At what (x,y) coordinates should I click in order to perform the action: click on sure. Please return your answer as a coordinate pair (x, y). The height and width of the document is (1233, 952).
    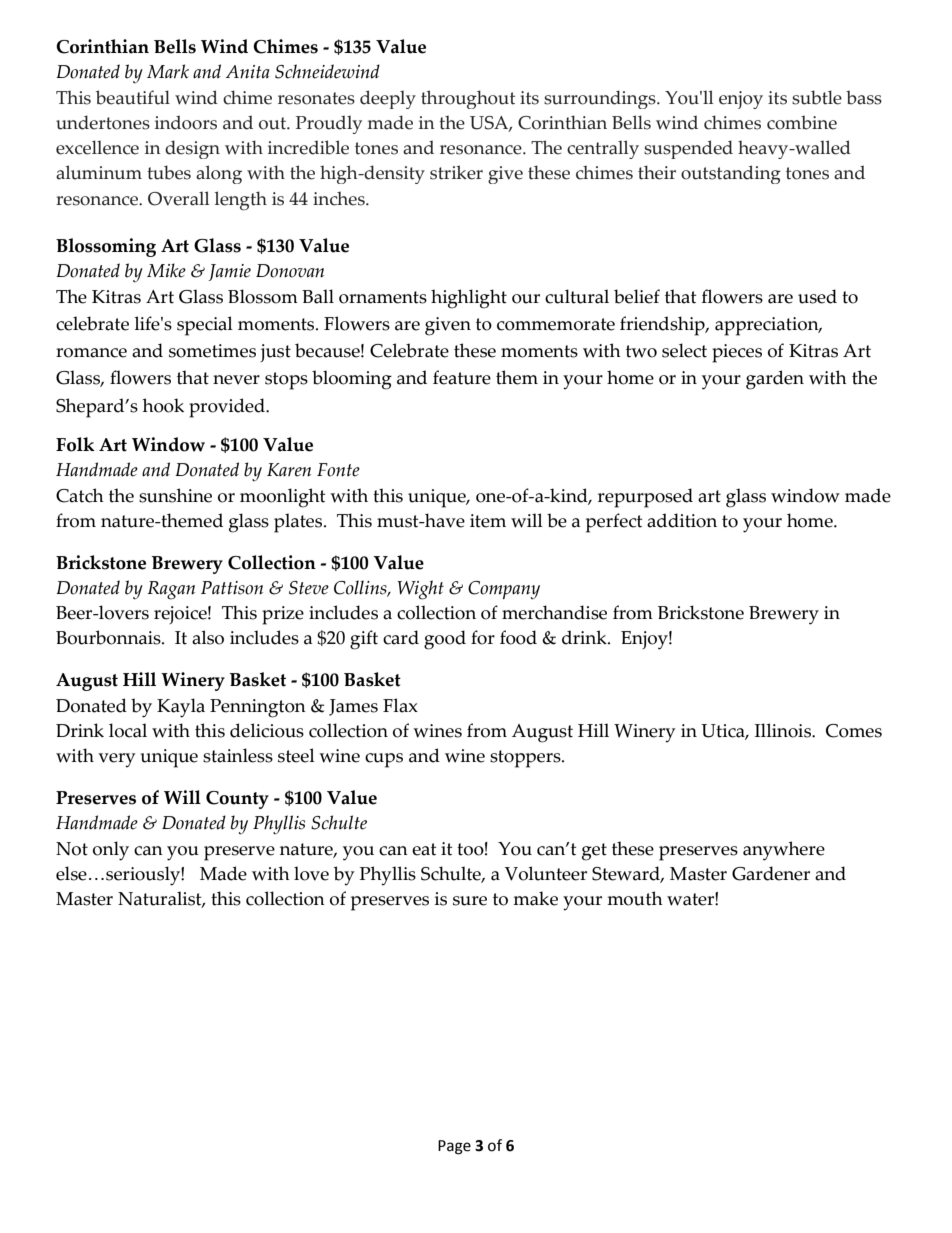
    Looking at the image, I should click on (470, 901).
